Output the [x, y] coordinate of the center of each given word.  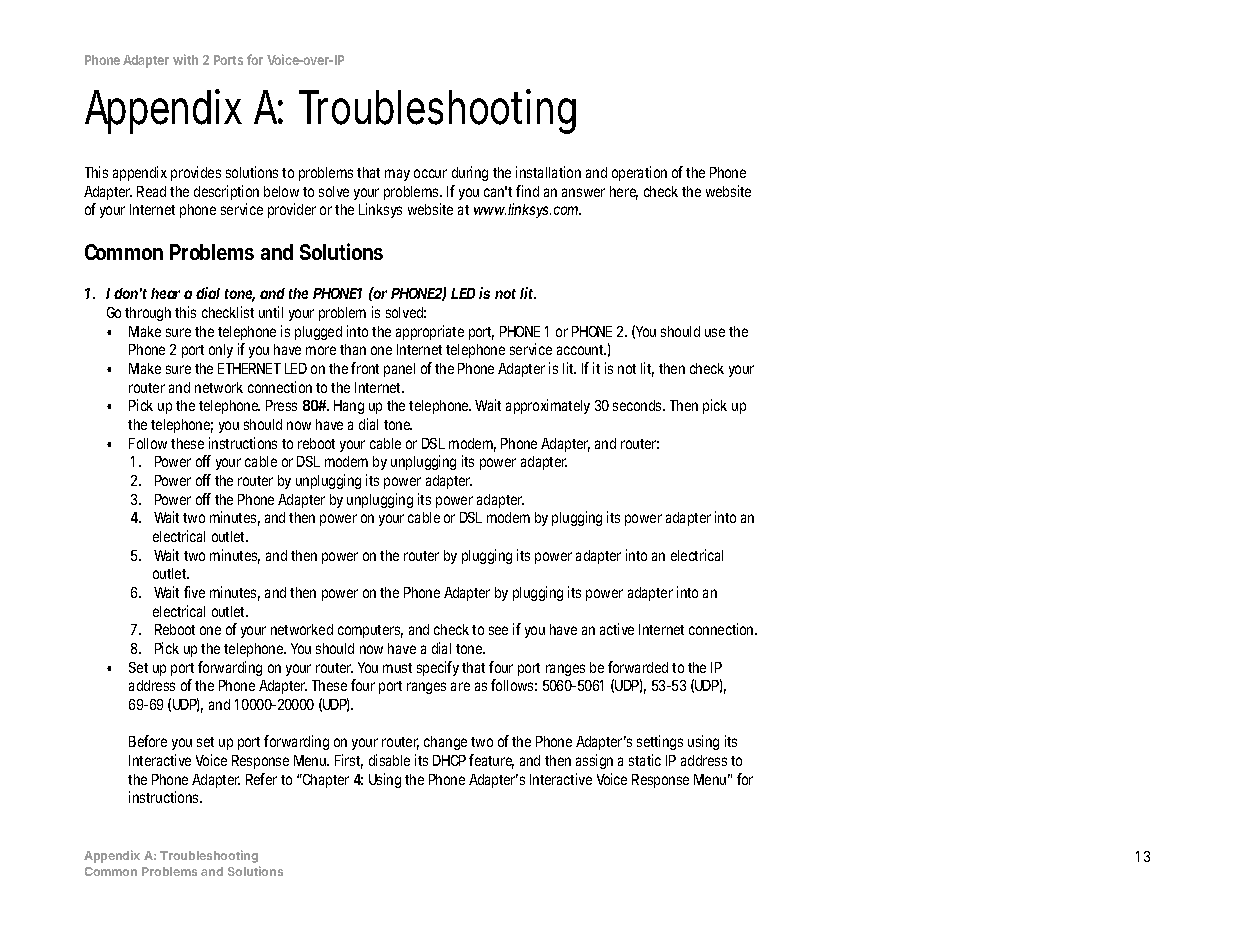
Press [281, 405]
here [624, 193]
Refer [261, 779]
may [397, 175]
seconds [639, 405]
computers [370, 631]
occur [430, 173]
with [185, 59]
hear [165, 293]
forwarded [638, 667]
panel [399, 370]
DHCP [449, 760]
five [194, 592]
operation [639, 173]
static [645, 760]
